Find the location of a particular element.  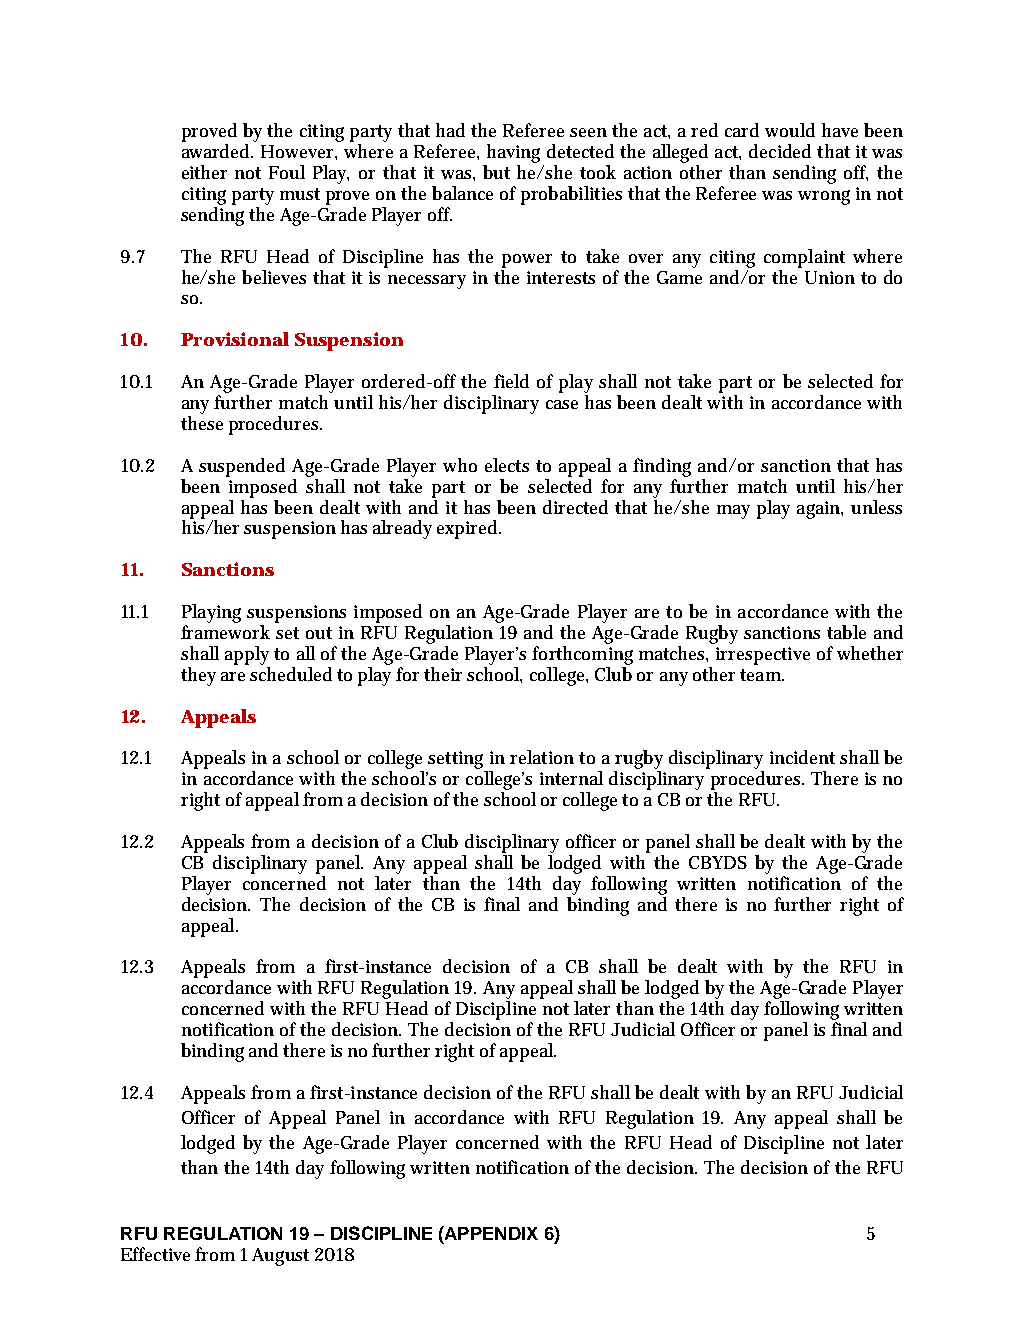

team is located at coordinates (762, 675).
